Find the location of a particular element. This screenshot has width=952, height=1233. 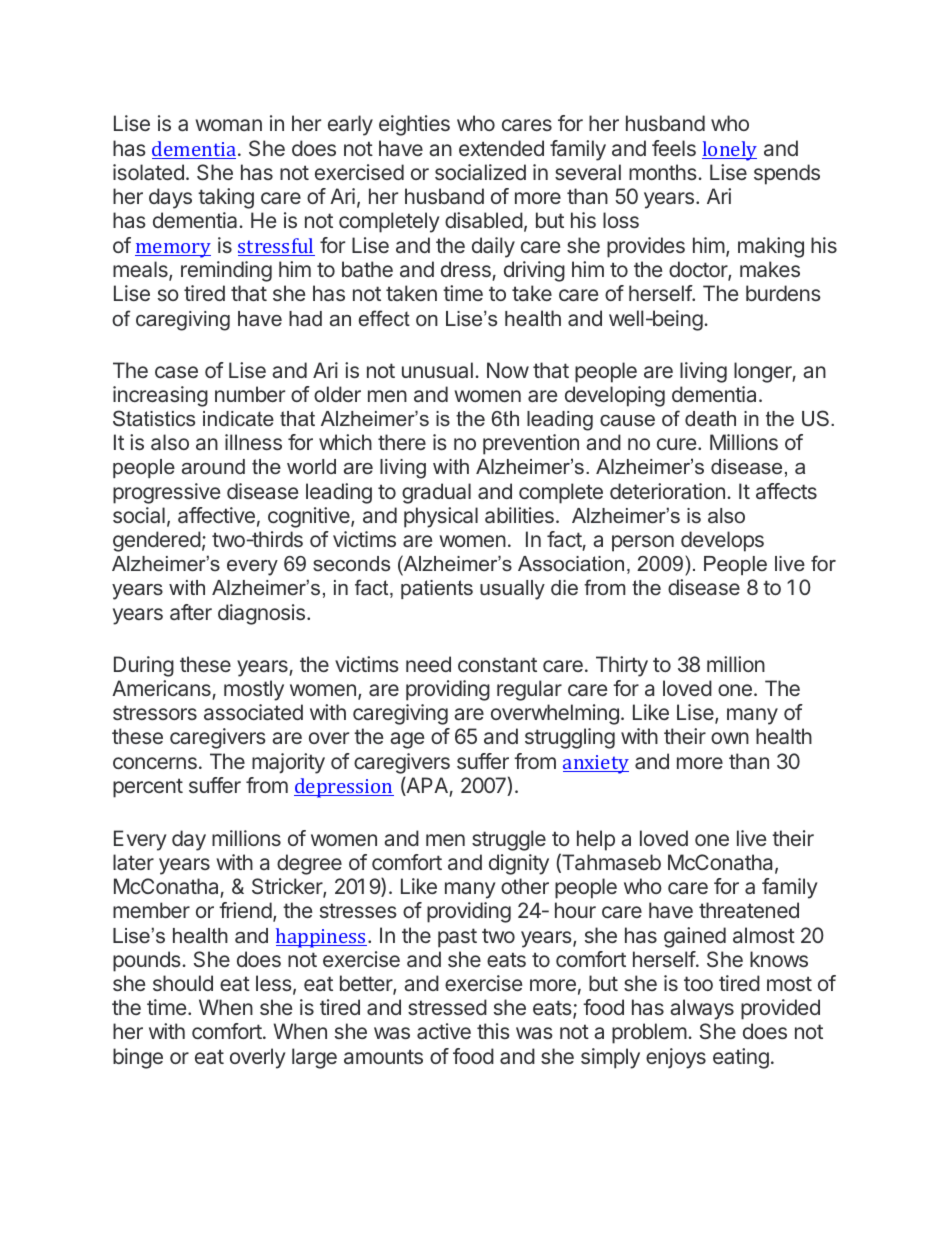

lonely is located at coordinates (729, 151).
